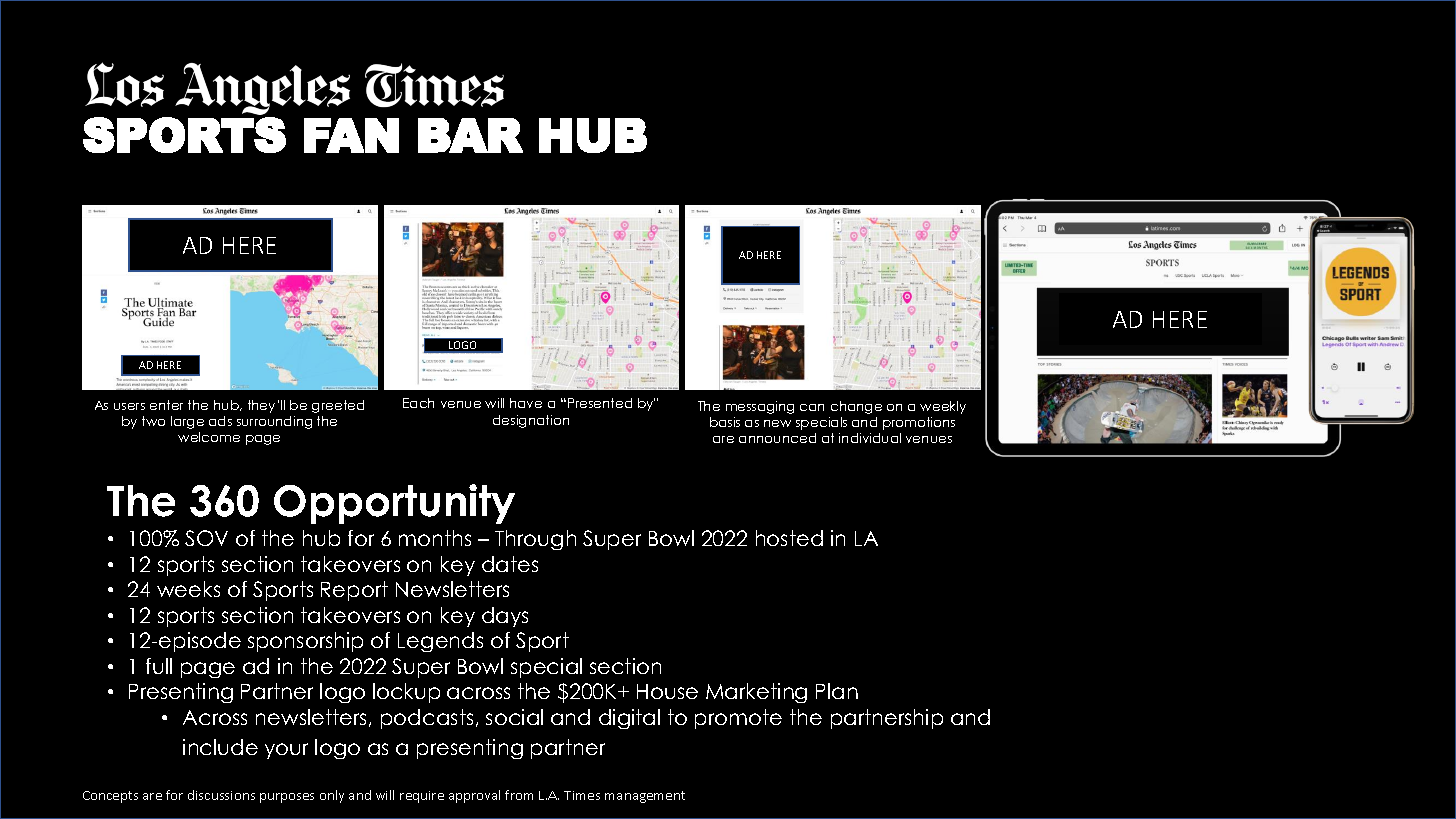  I want to click on discussions, so click(221, 795).
